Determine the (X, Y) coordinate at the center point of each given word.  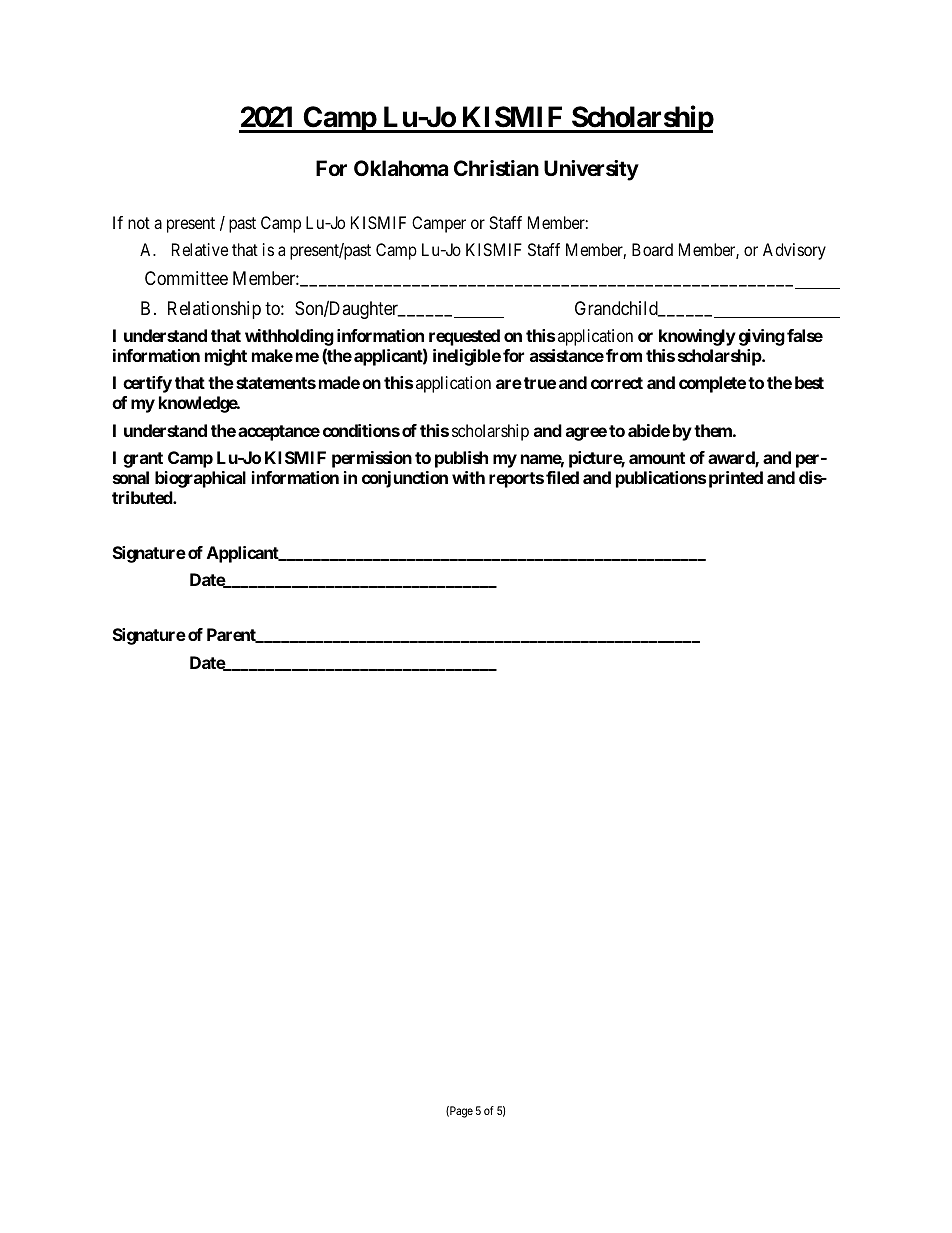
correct (617, 383)
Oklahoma (401, 168)
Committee (186, 278)
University (591, 170)
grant (143, 460)
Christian (496, 168)
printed (736, 479)
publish (461, 459)
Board (652, 249)
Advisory (794, 251)
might (226, 357)
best (809, 382)
